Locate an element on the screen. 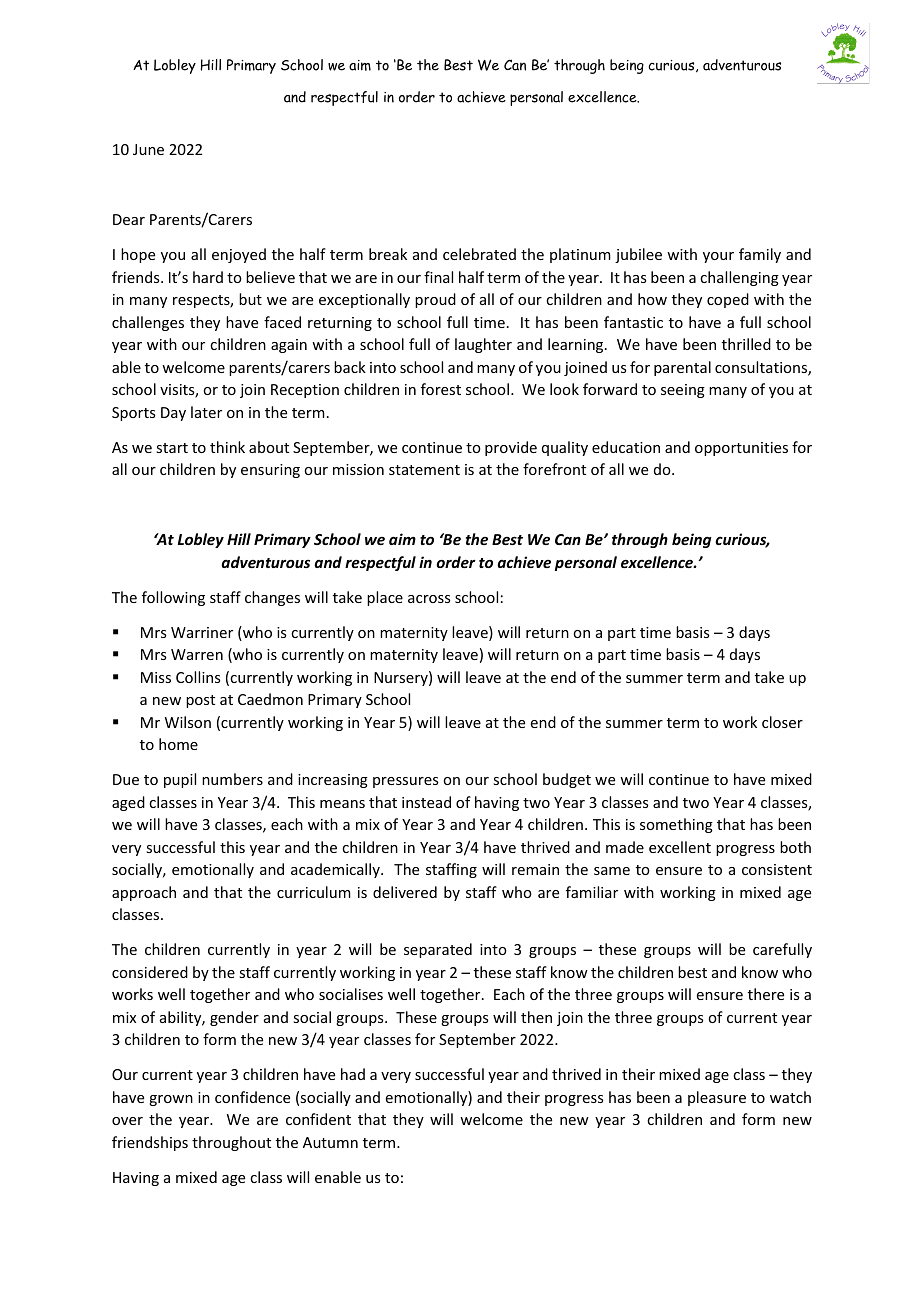  Warren is located at coordinates (197, 654).
